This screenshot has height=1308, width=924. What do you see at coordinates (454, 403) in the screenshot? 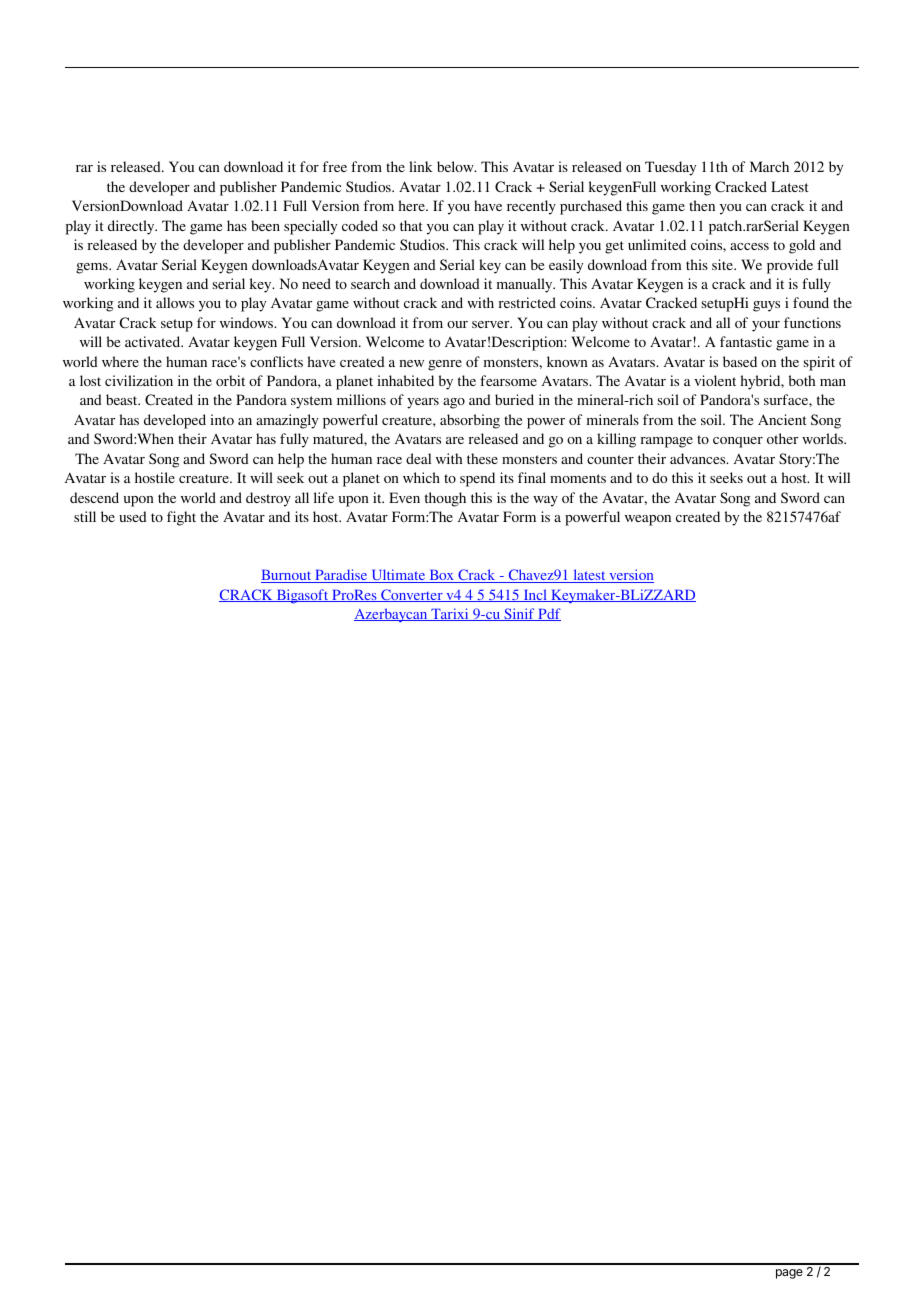
I see `ago` at bounding box center [454, 403].
